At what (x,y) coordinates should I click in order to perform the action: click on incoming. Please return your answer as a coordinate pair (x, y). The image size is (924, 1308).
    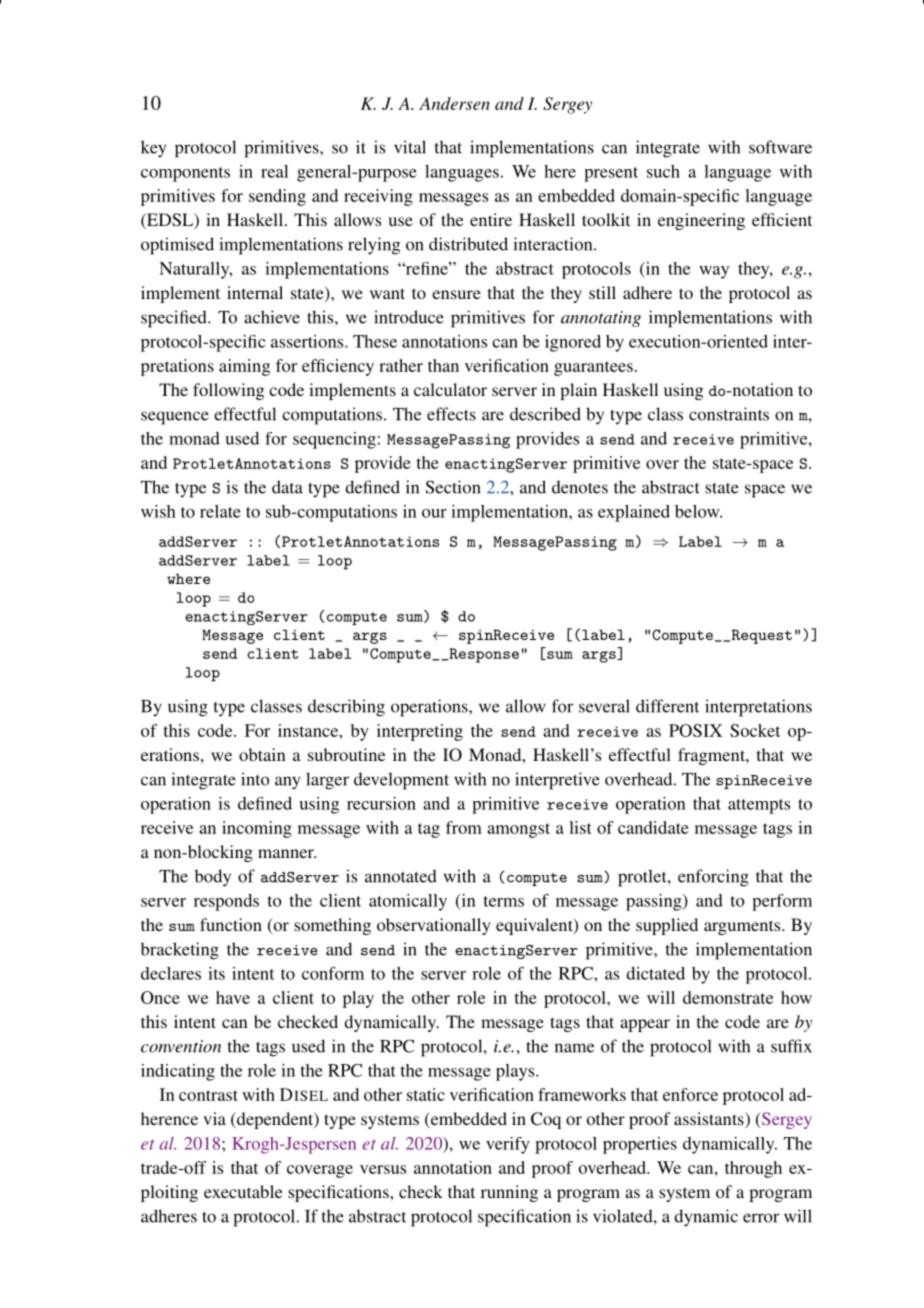
    Looking at the image, I should click on (257, 829).
